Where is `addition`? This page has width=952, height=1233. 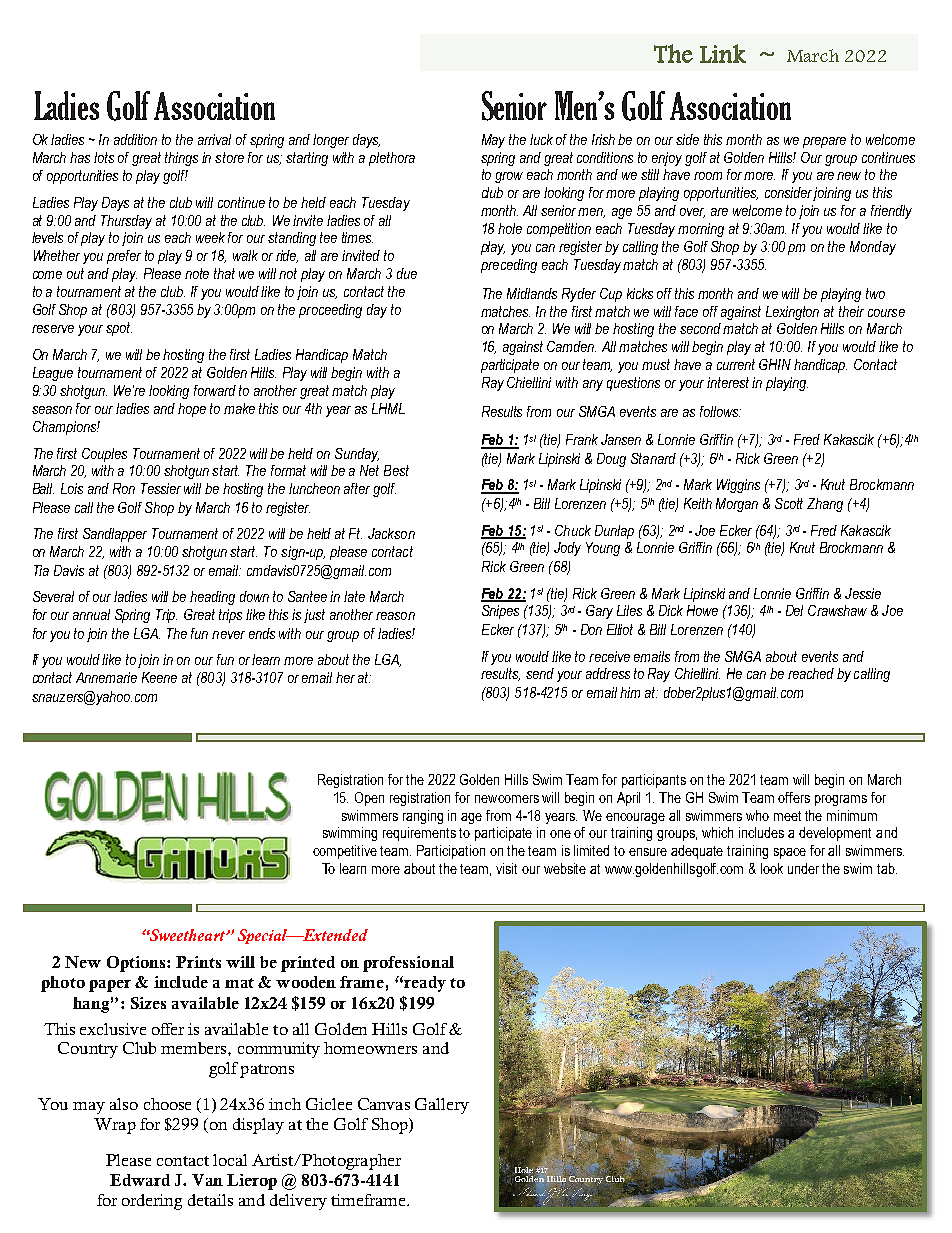 addition is located at coordinates (135, 139).
